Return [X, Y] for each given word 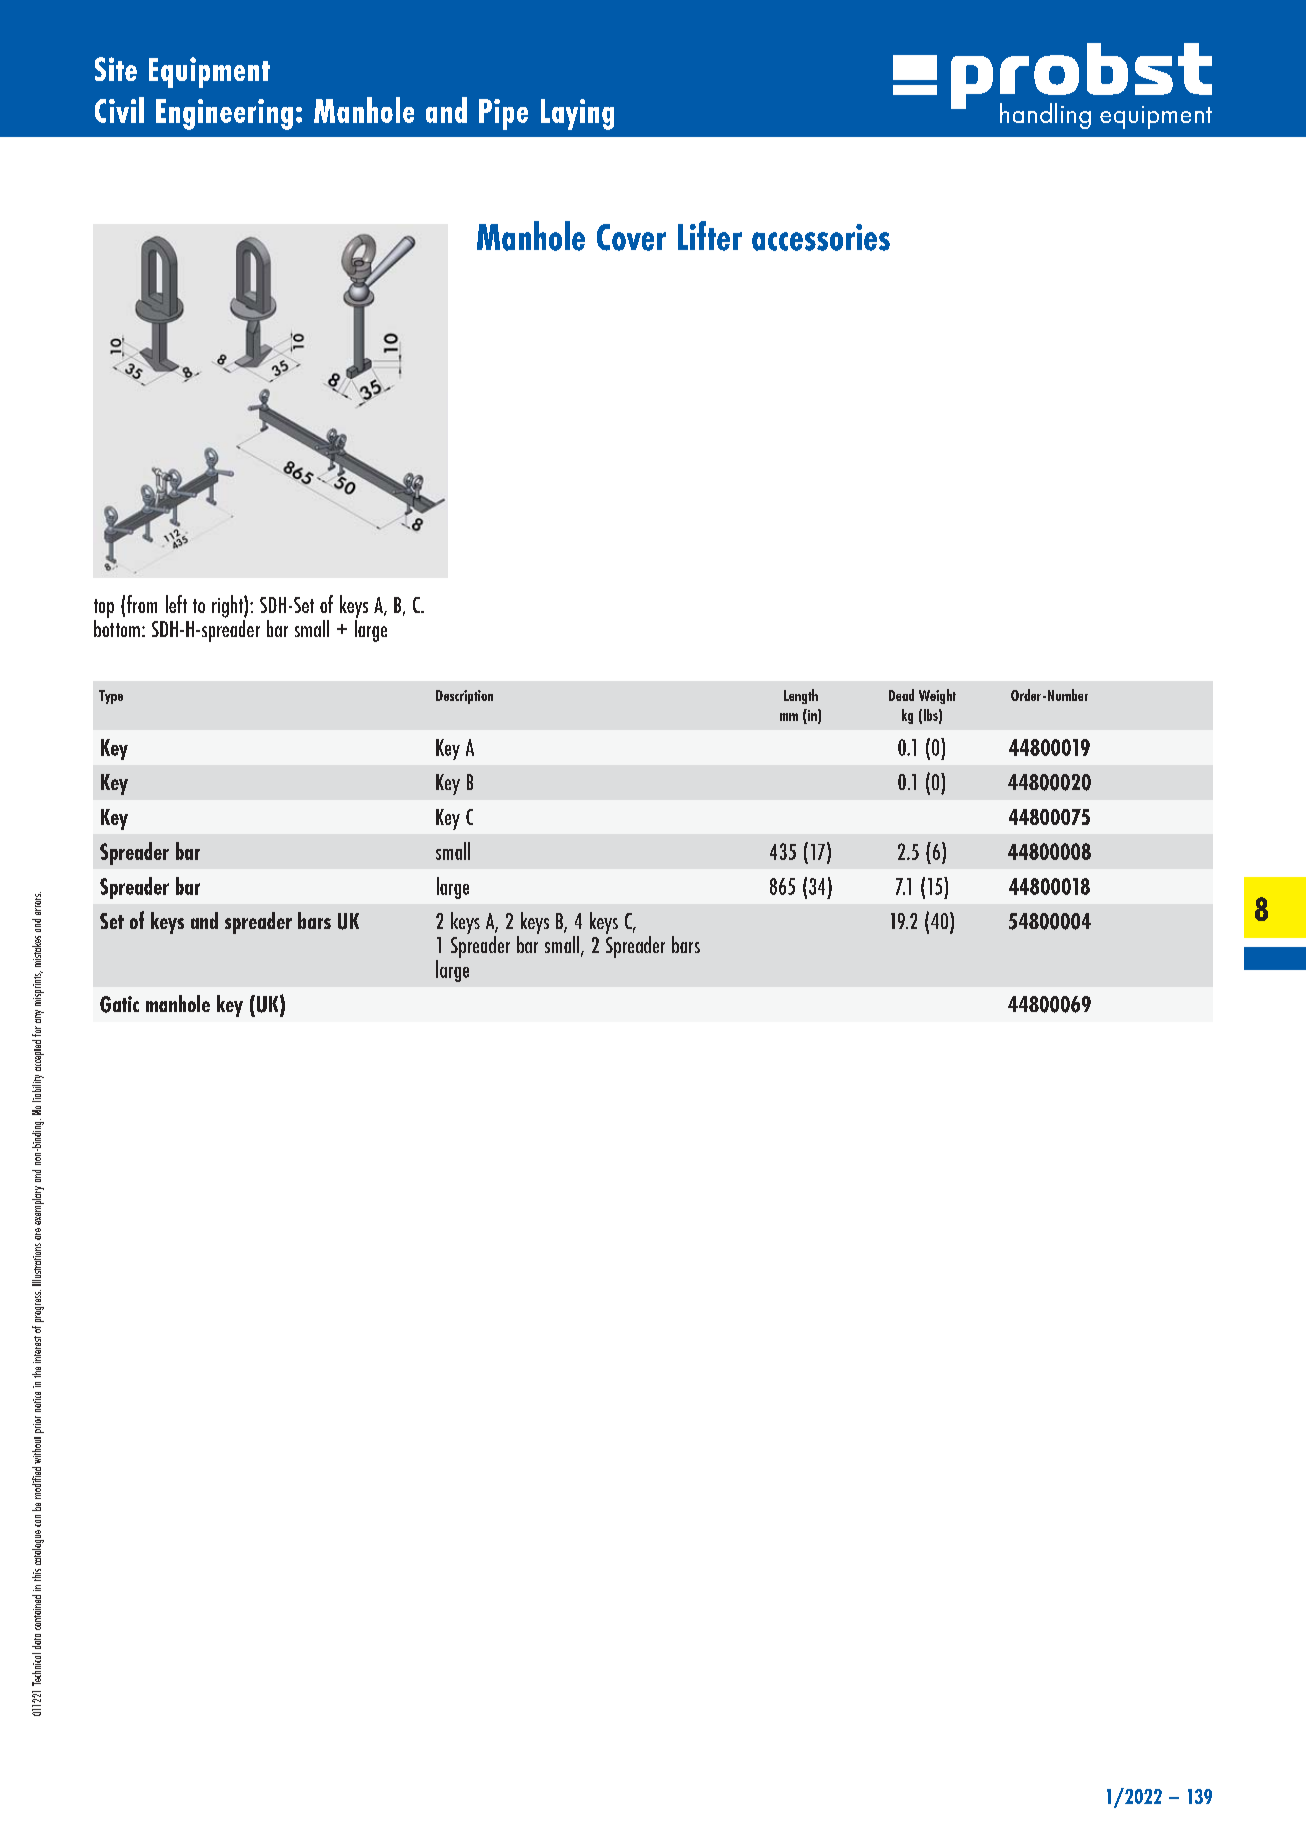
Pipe [503, 114]
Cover [631, 237]
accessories [821, 237]
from [142, 604]
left [176, 604]
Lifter [710, 236]
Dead [901, 695]
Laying [577, 114]
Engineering [224, 114]
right [228, 606]
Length [801, 696]
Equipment [209, 72]
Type [111, 697]
